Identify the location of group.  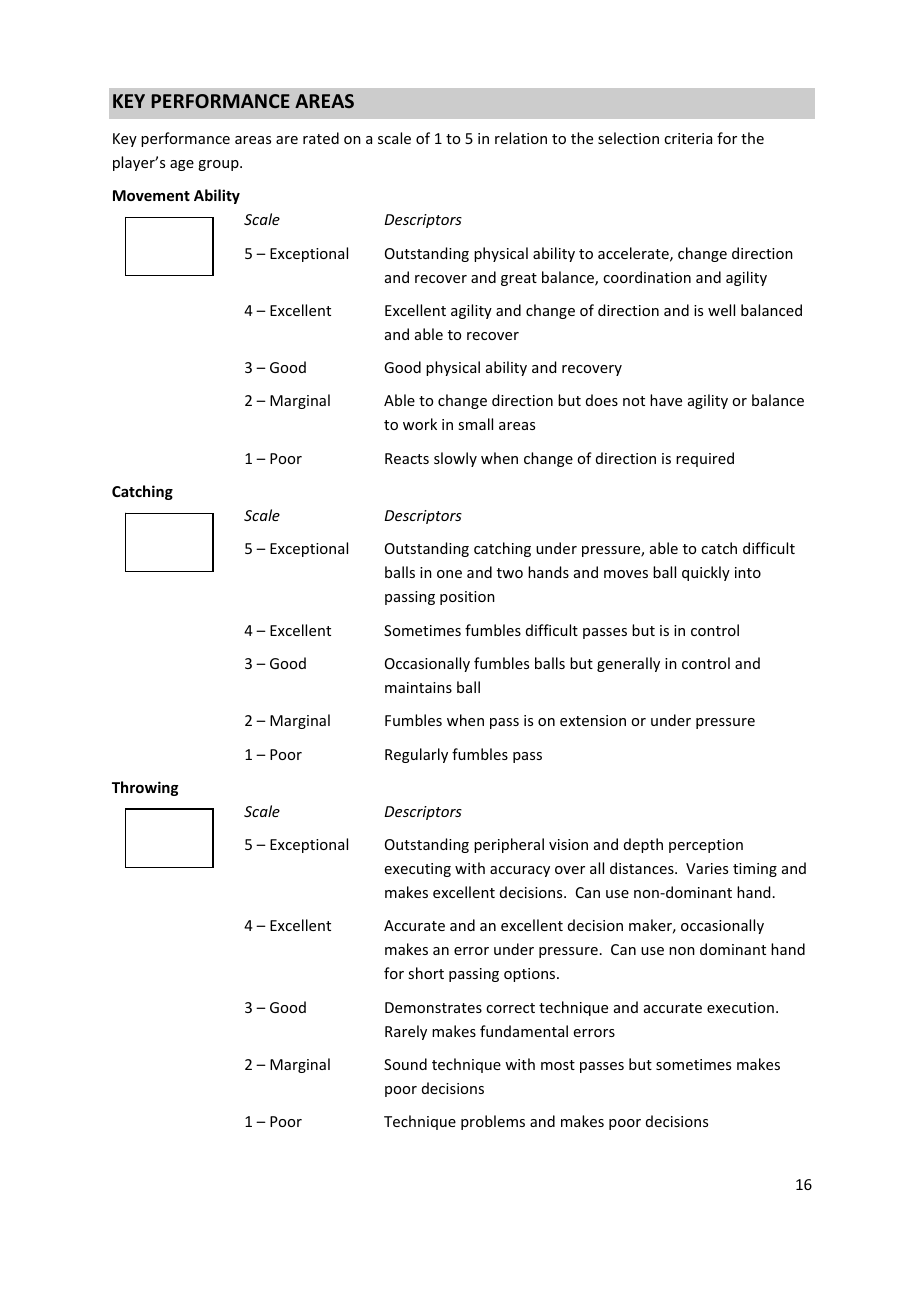
(219, 165).
